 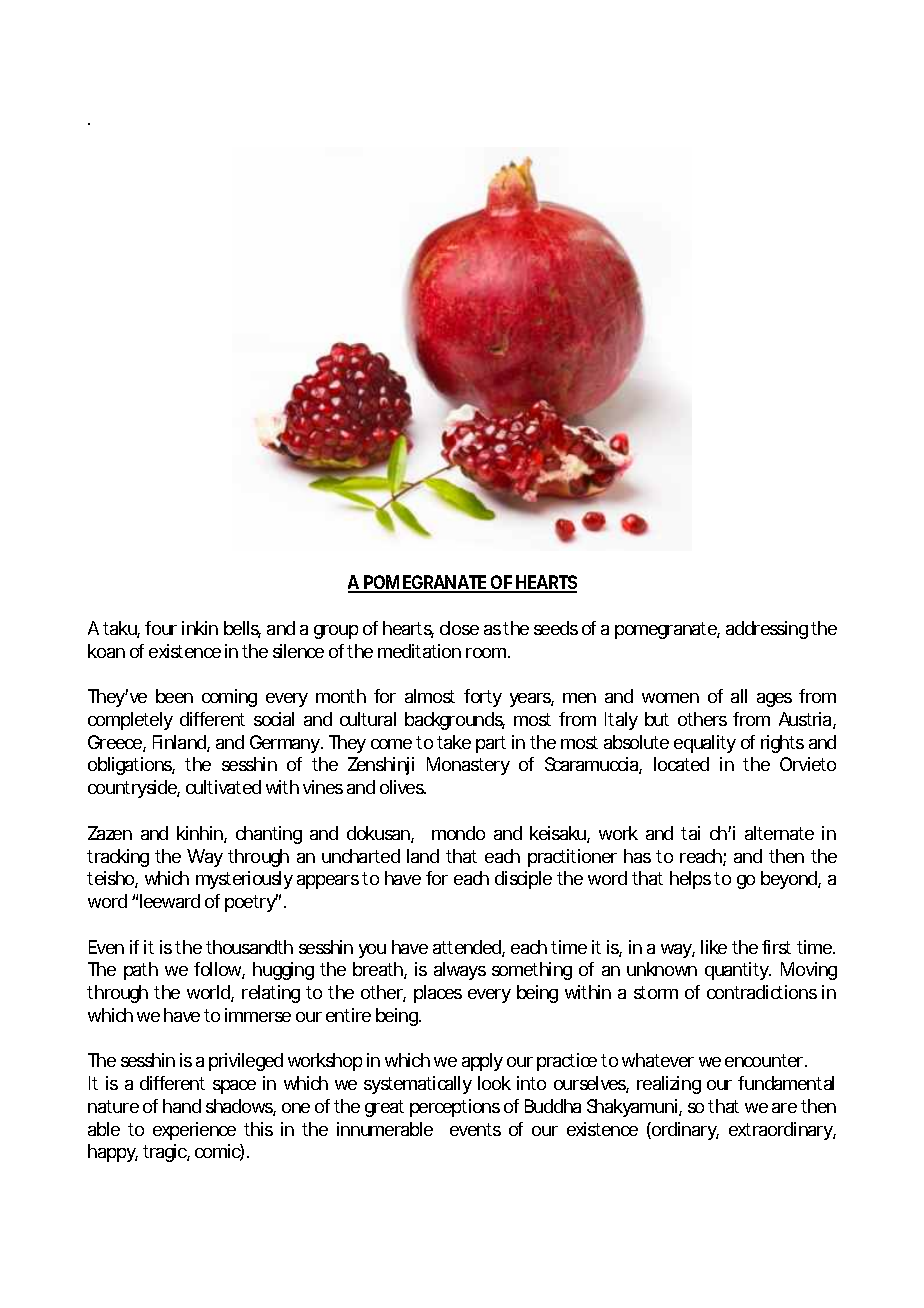 What do you see at coordinates (486, 653) in the document?
I see `room` at bounding box center [486, 653].
